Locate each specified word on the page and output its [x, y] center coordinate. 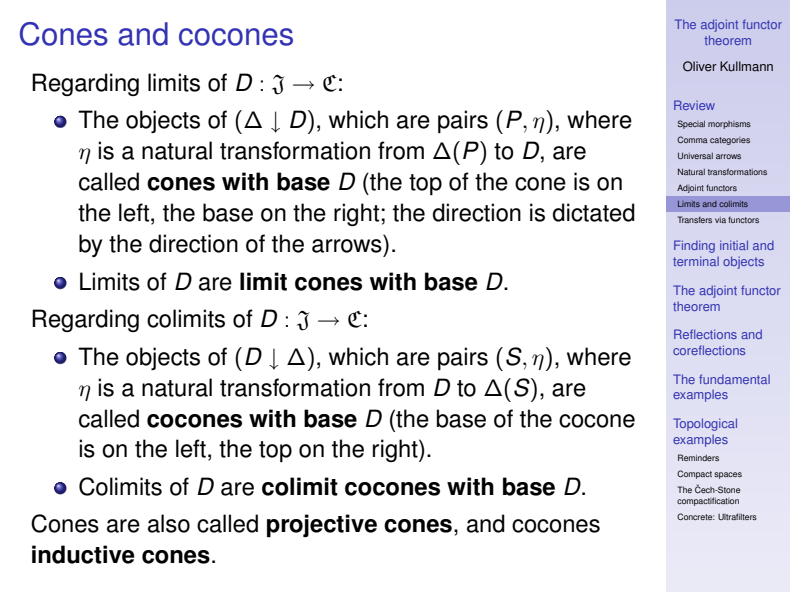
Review [694, 105]
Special [691, 124]
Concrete [696, 516]
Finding [694, 246]
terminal [696, 261]
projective [322, 526]
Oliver [700, 66]
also [169, 523]
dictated [594, 212]
